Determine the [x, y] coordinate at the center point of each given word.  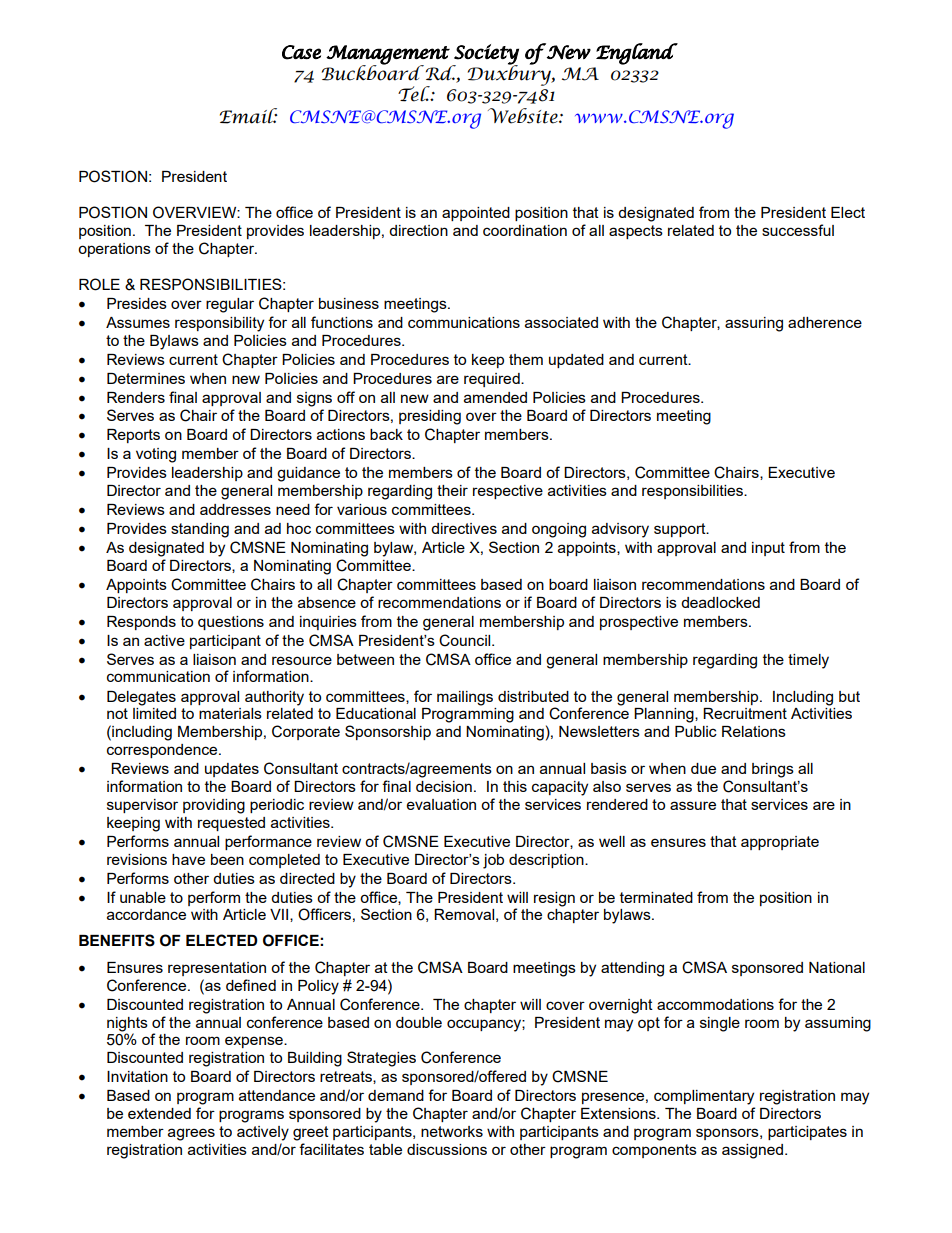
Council [466, 640]
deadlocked [720, 602]
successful [798, 230]
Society [485, 55]
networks [452, 1131]
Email [249, 116]
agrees [191, 1134]
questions [231, 623]
